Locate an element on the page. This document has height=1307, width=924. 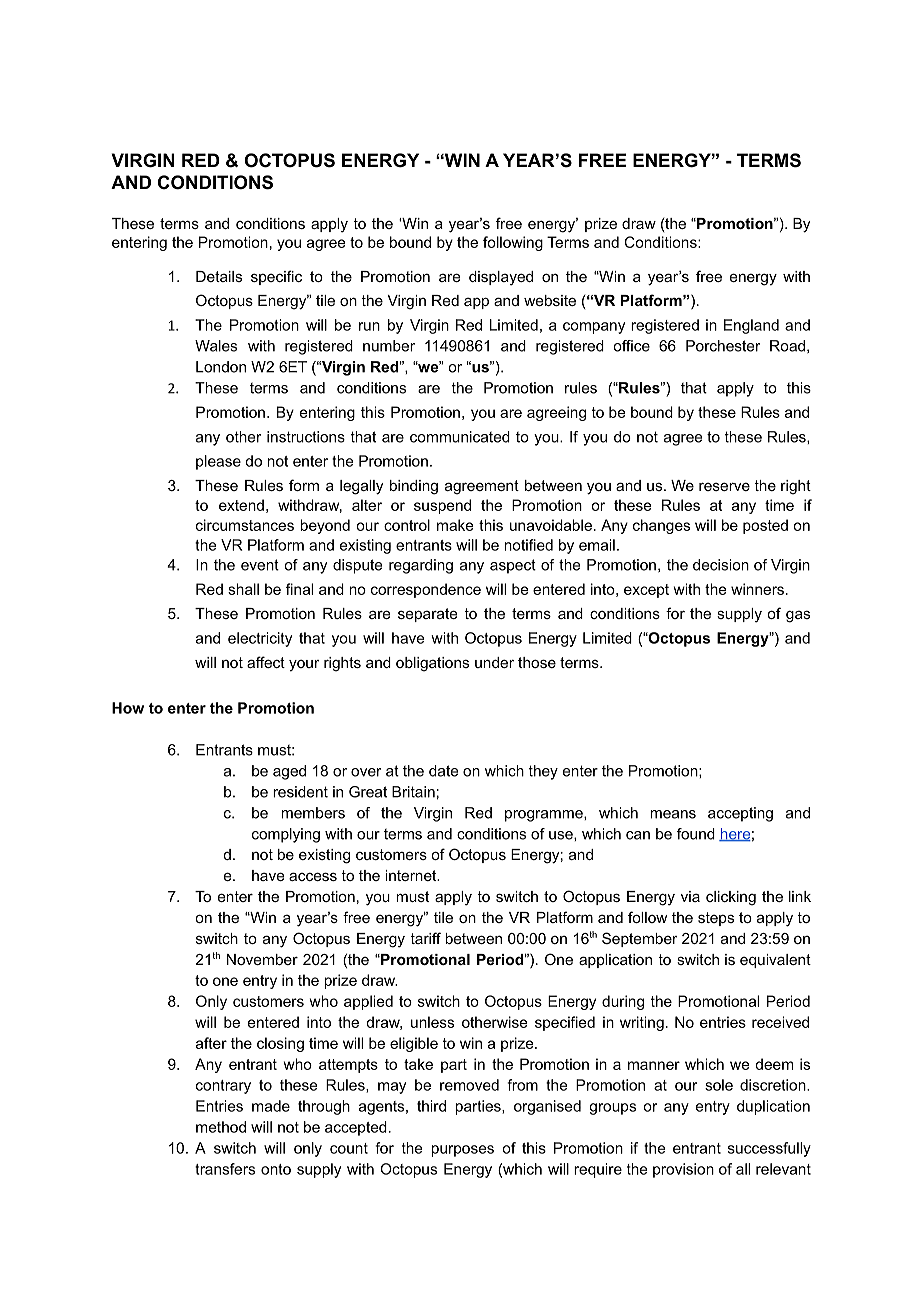
displayed is located at coordinates (501, 278).
